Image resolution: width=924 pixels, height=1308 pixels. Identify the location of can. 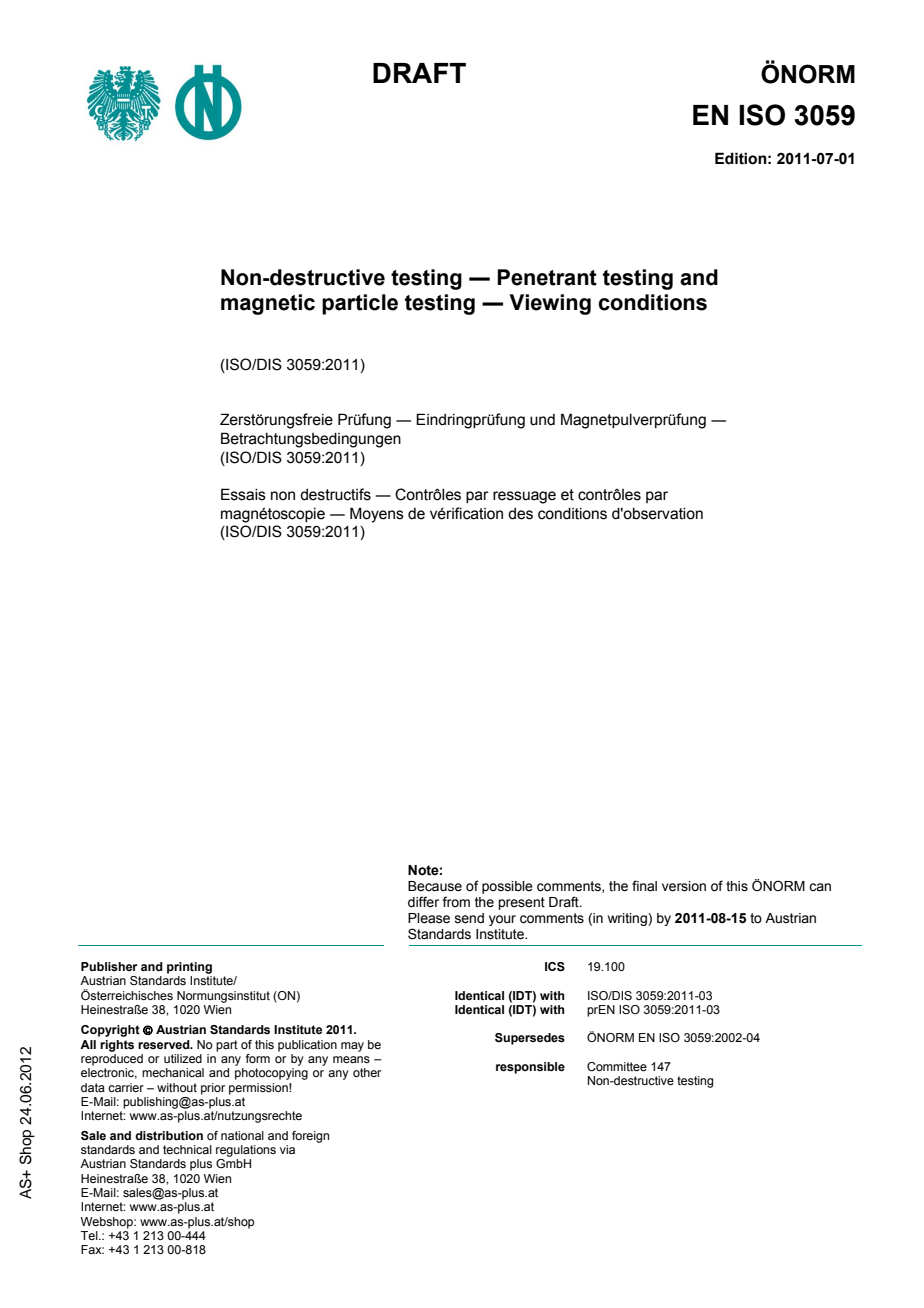
(820, 887).
